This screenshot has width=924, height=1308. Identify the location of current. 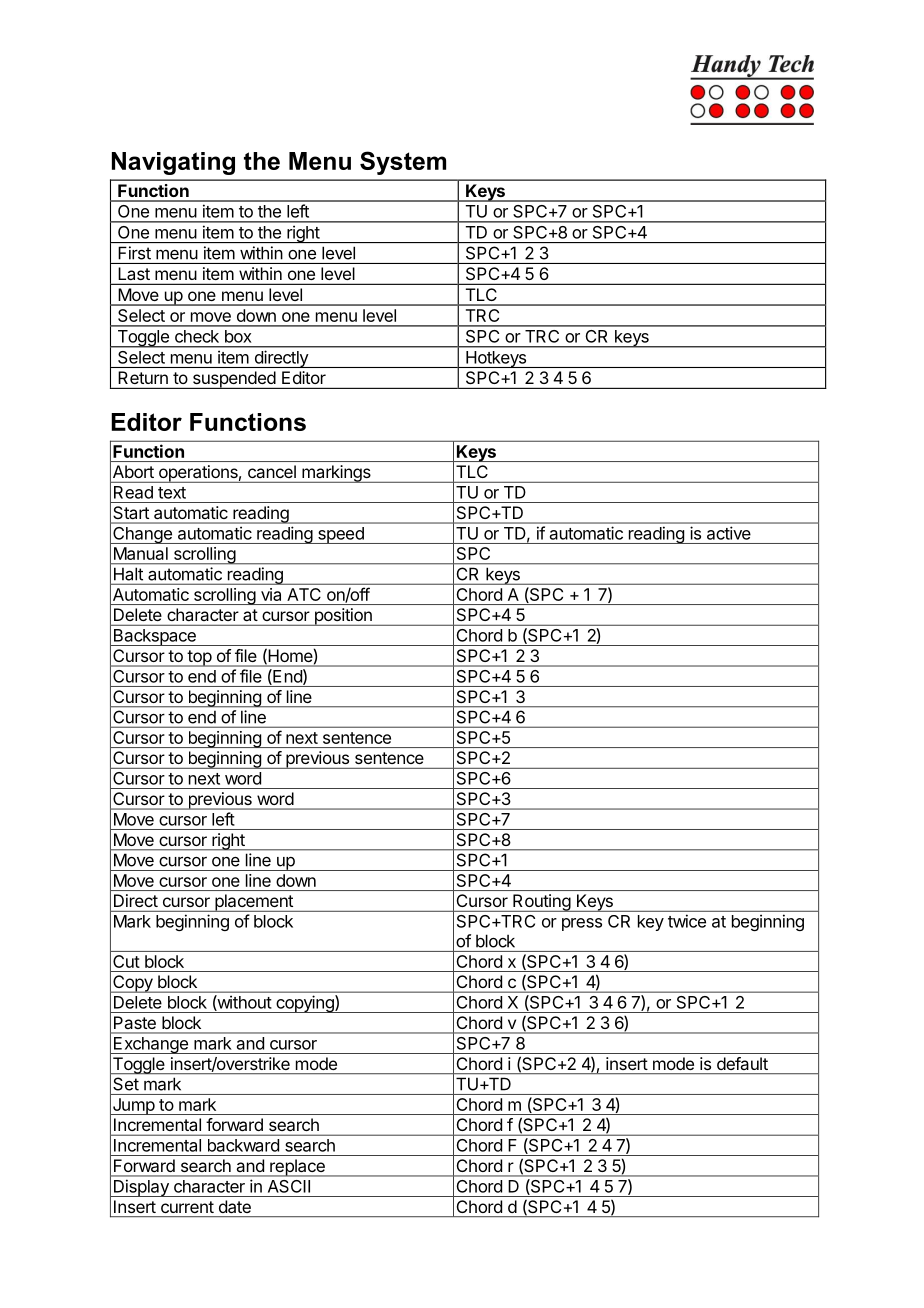
(187, 1207).
